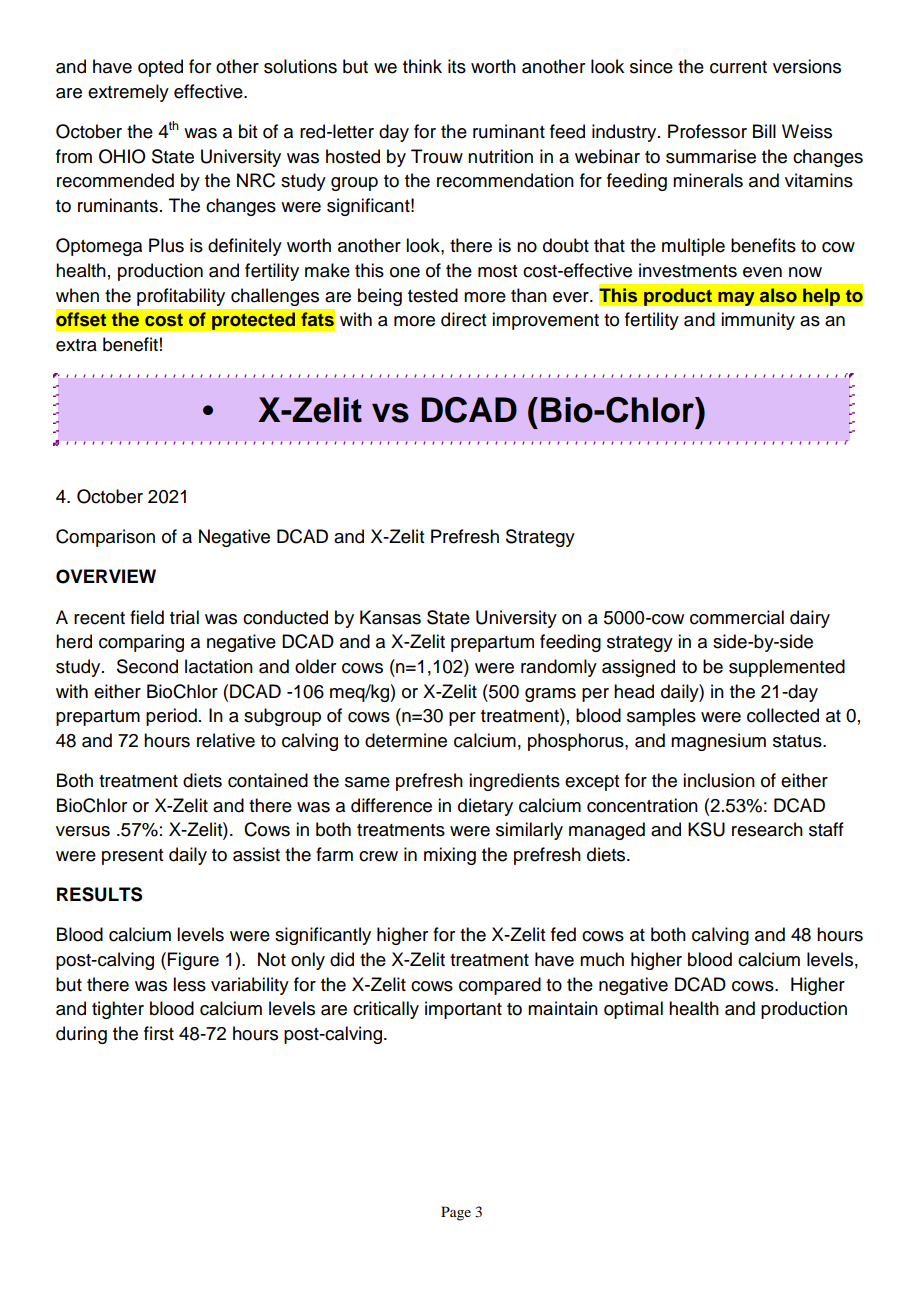  Describe the element at coordinates (737, 617) in the screenshot. I see `commercial` at that location.
